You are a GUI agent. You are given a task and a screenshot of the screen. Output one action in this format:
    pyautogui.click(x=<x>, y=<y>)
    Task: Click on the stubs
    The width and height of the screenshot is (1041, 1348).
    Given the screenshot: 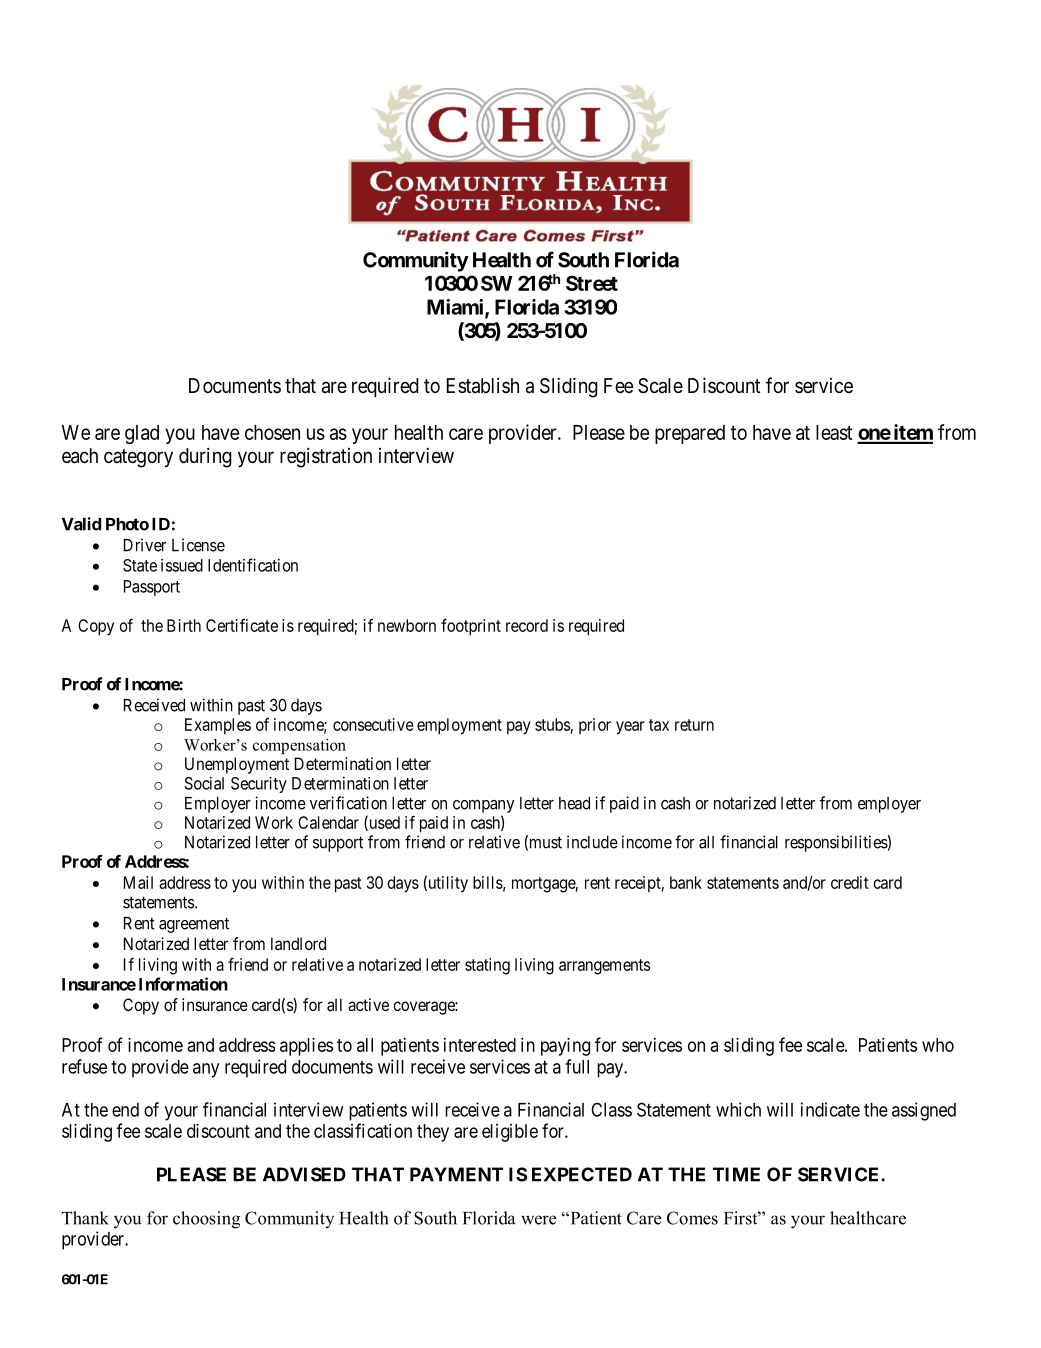 What is the action you would take?
    pyautogui.click(x=552, y=724)
